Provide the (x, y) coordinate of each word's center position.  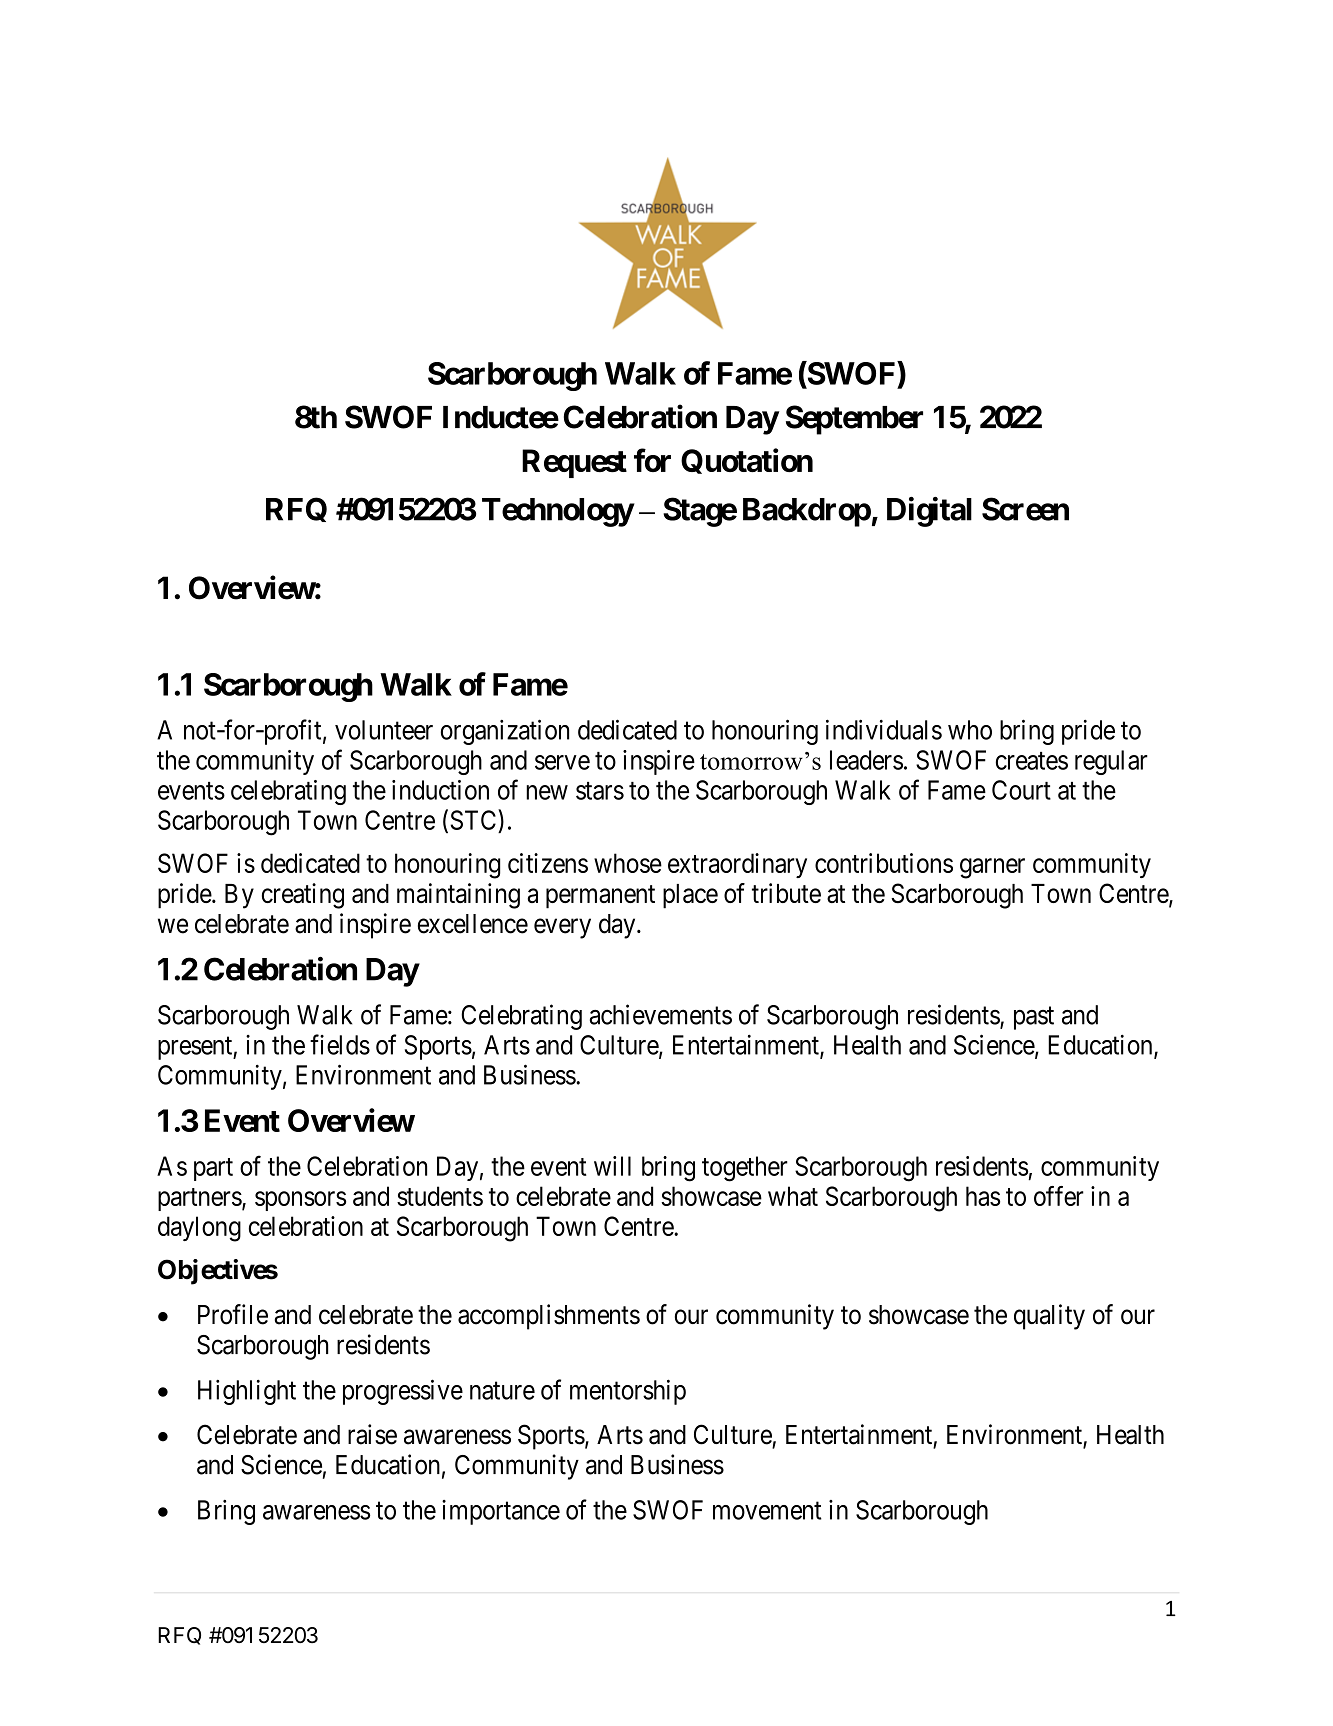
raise (372, 1434)
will (612, 1166)
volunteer (384, 730)
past (1034, 1018)
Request (574, 463)
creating (303, 896)
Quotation (747, 461)
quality (1049, 1317)
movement (767, 1511)
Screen (1025, 509)
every (562, 928)
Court (1021, 790)
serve (562, 762)
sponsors (300, 1201)
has (983, 1196)
